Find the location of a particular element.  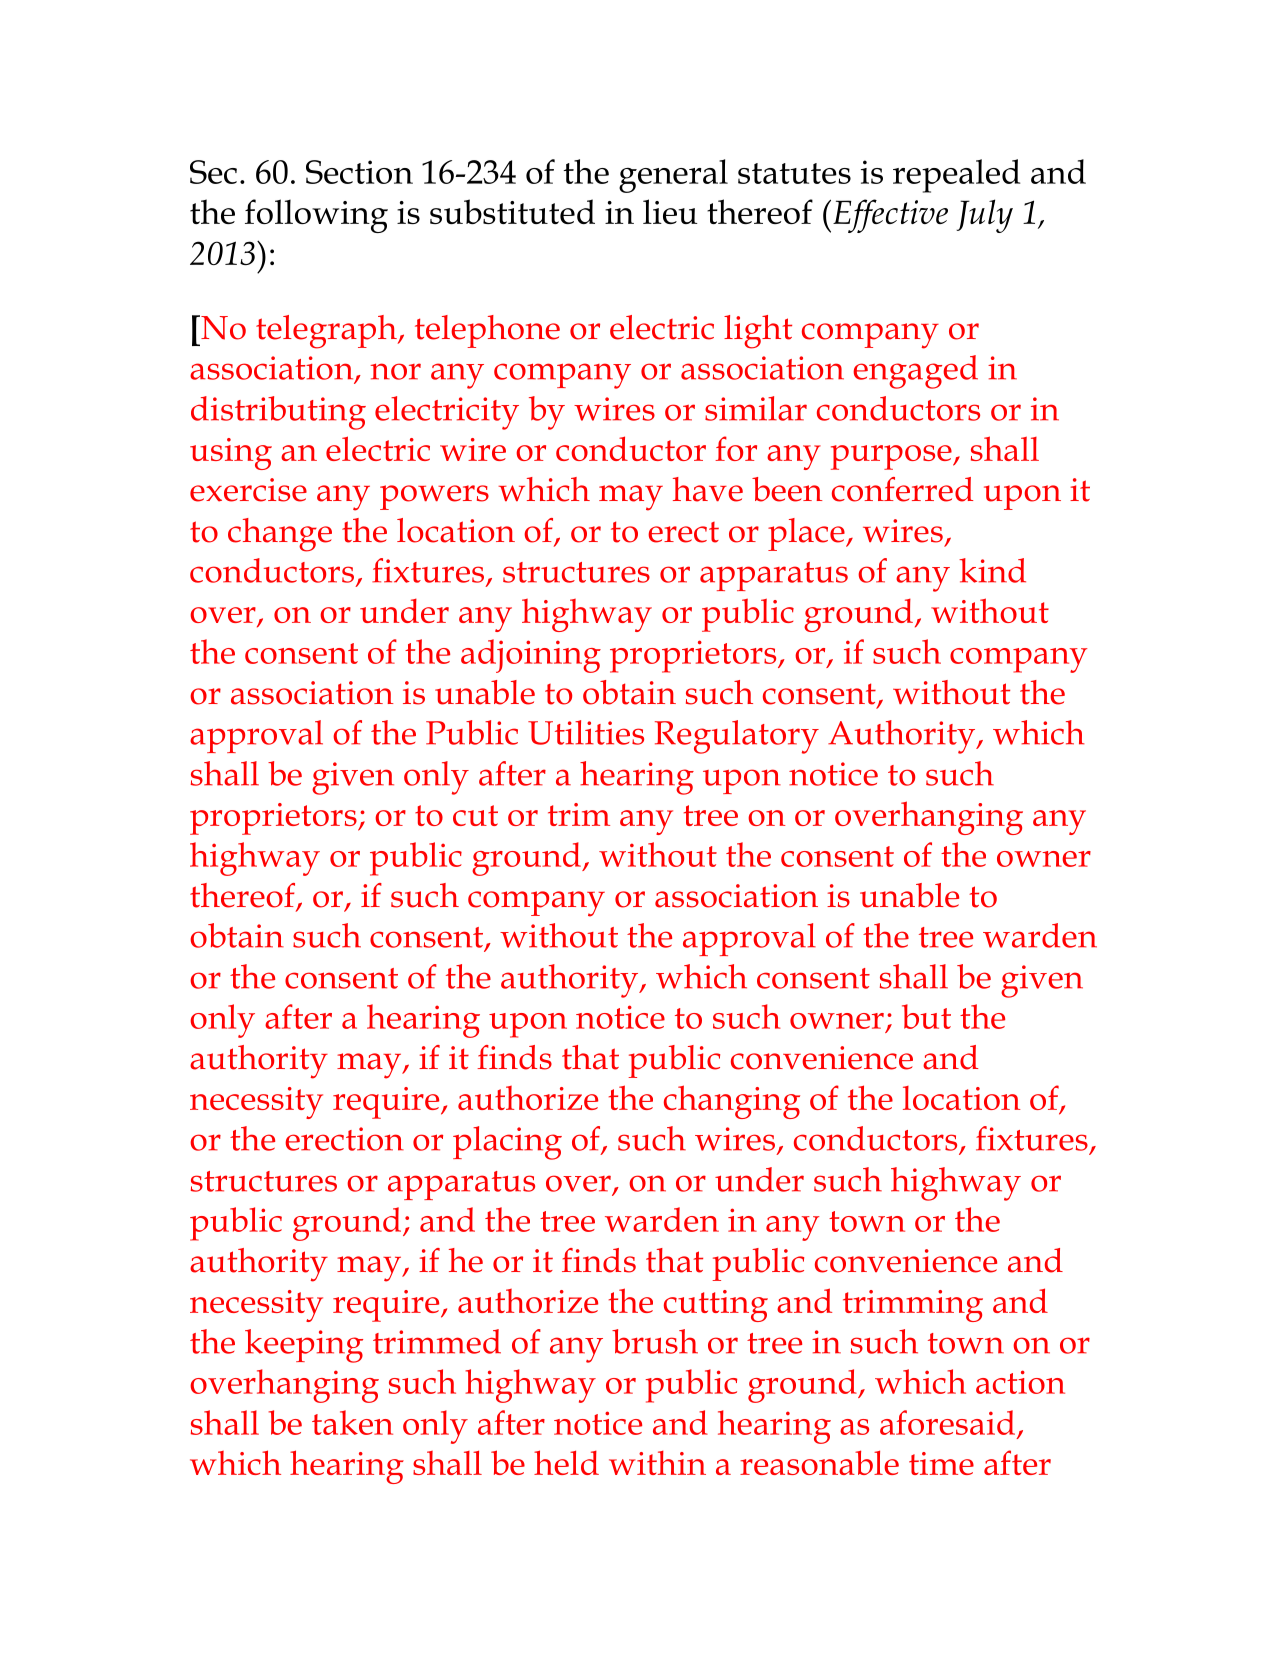

change is located at coordinates (280, 535).
